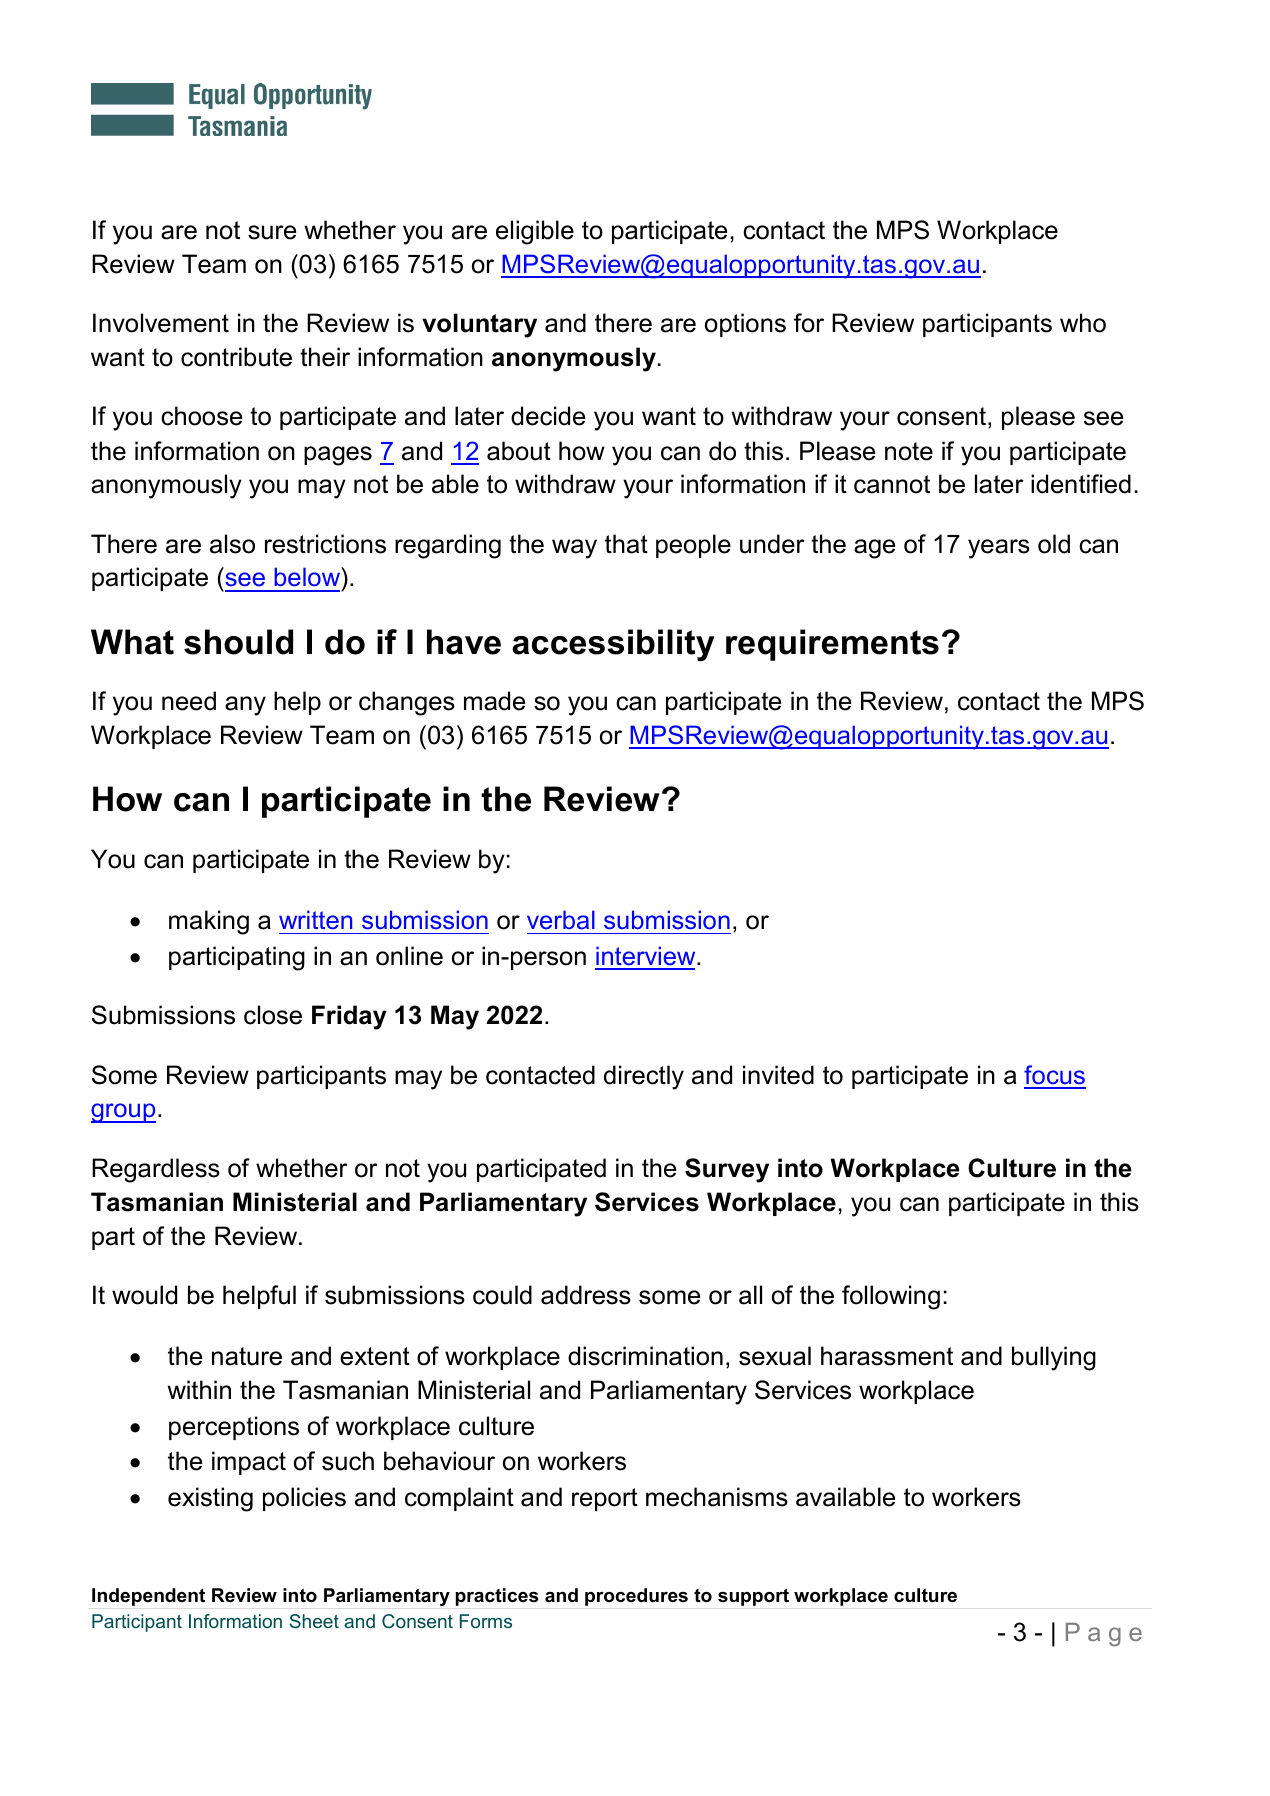 The height and width of the screenshot is (1796, 1270). I want to click on directly, so click(644, 1077).
